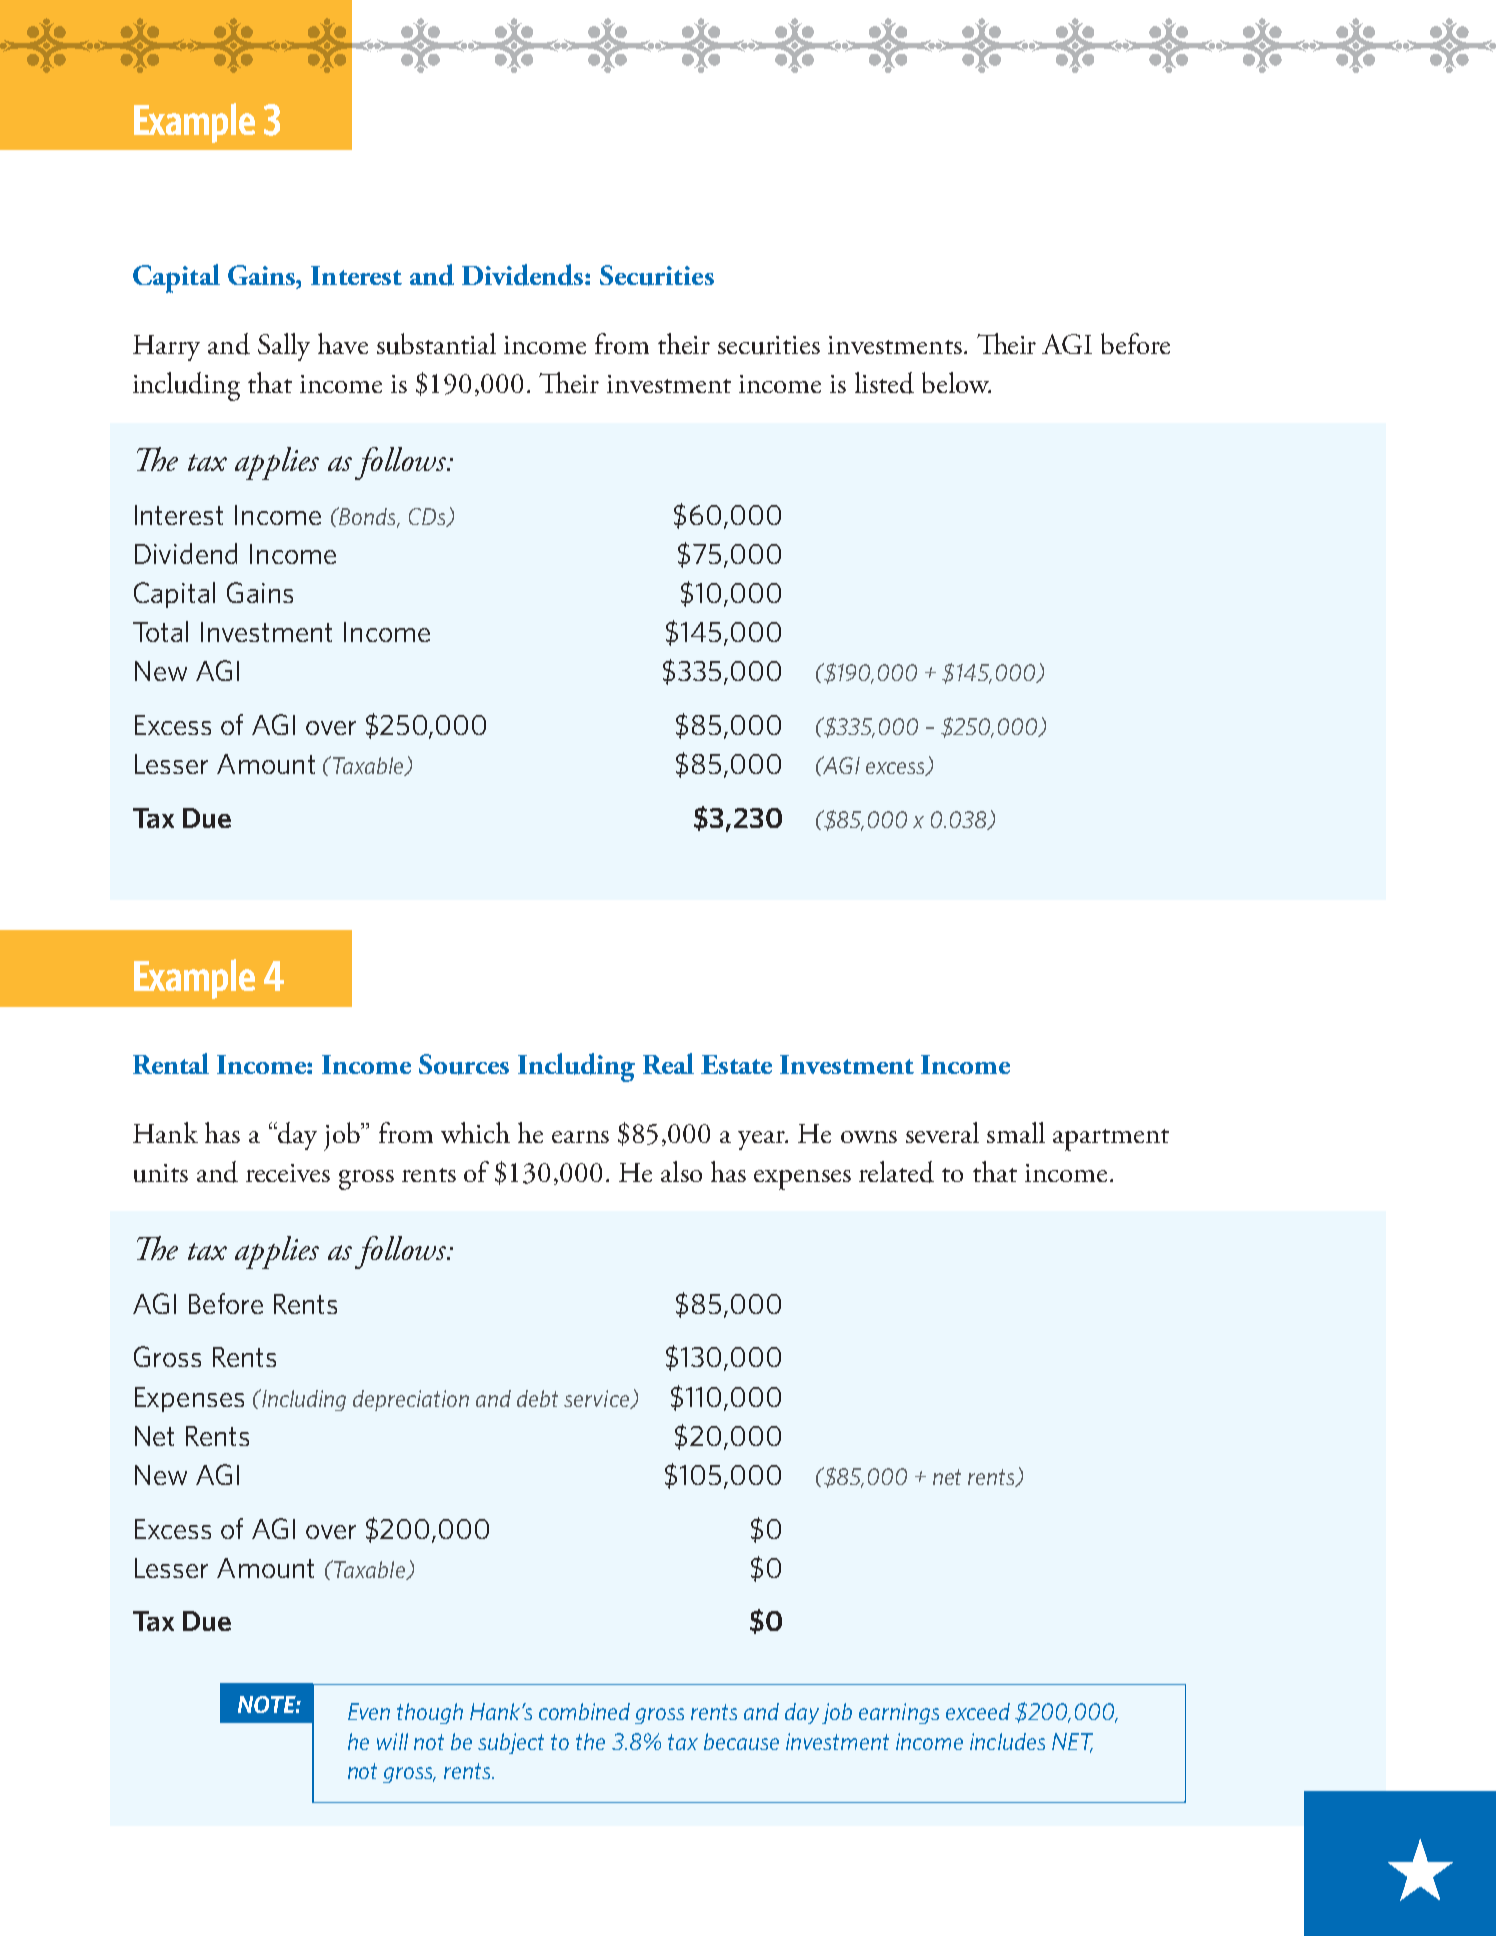 Image resolution: width=1496 pixels, height=1936 pixels. I want to click on Real, so click(668, 1063).
